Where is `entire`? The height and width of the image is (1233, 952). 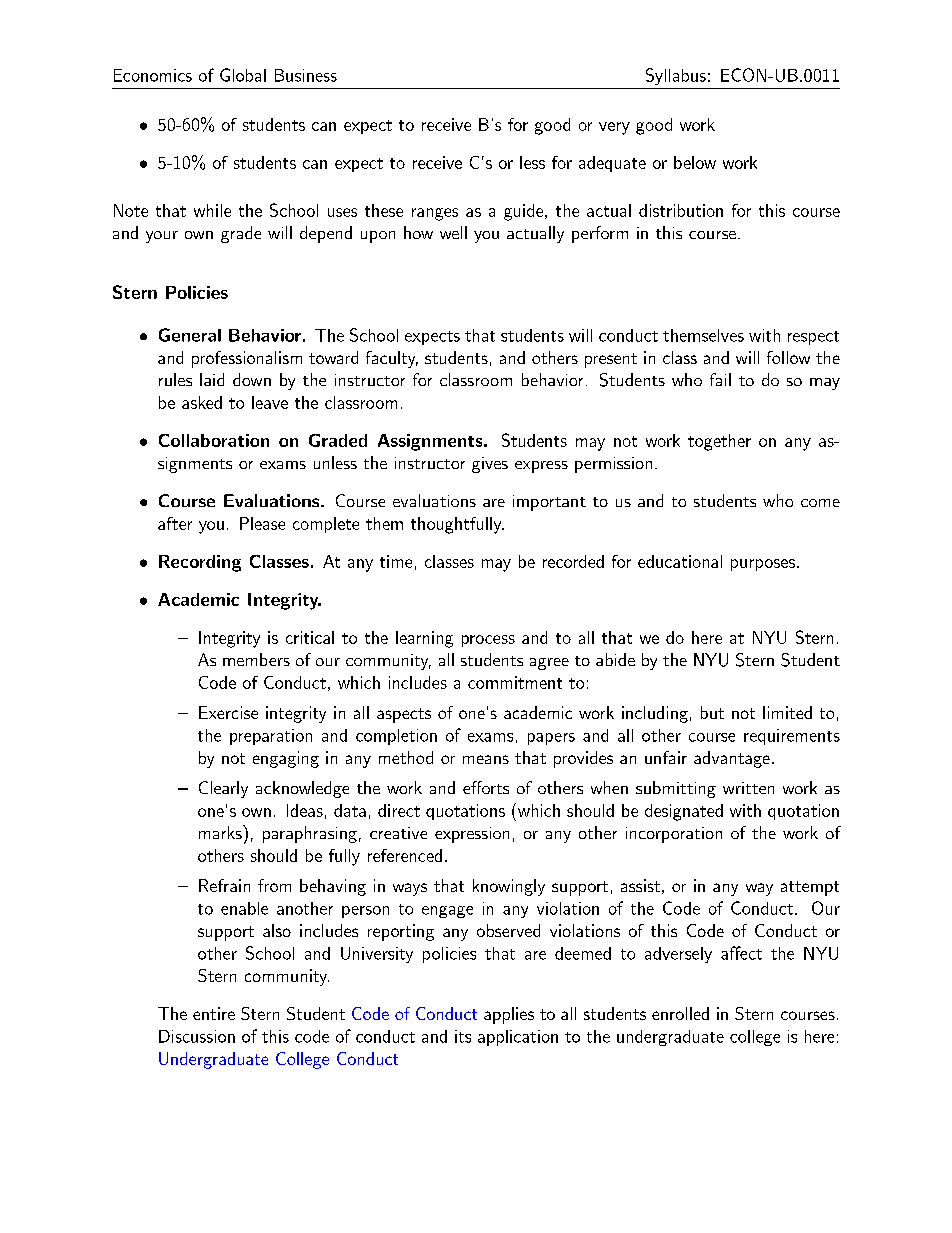 entire is located at coordinates (214, 1013).
